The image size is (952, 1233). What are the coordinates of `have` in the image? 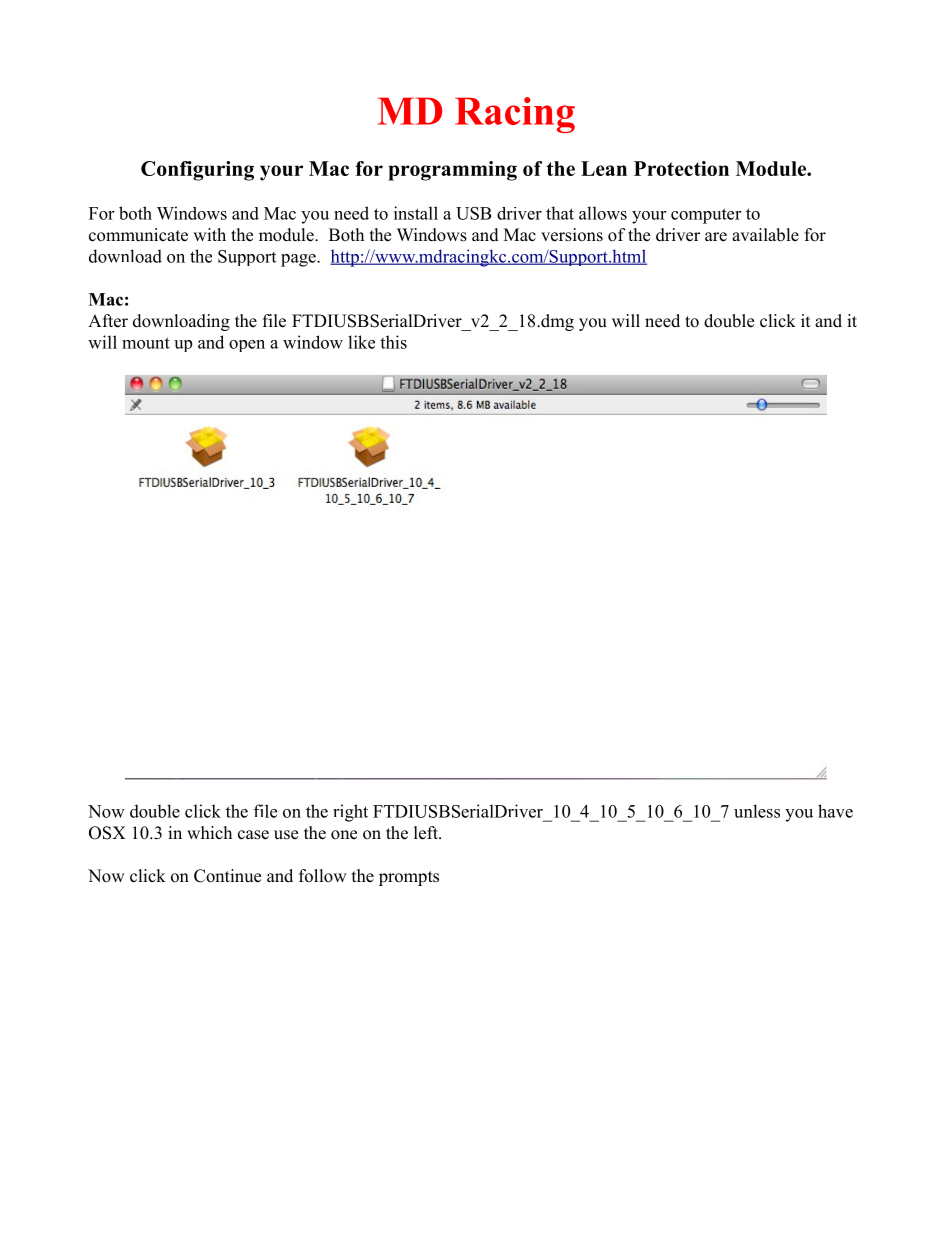 It's located at (835, 811).
